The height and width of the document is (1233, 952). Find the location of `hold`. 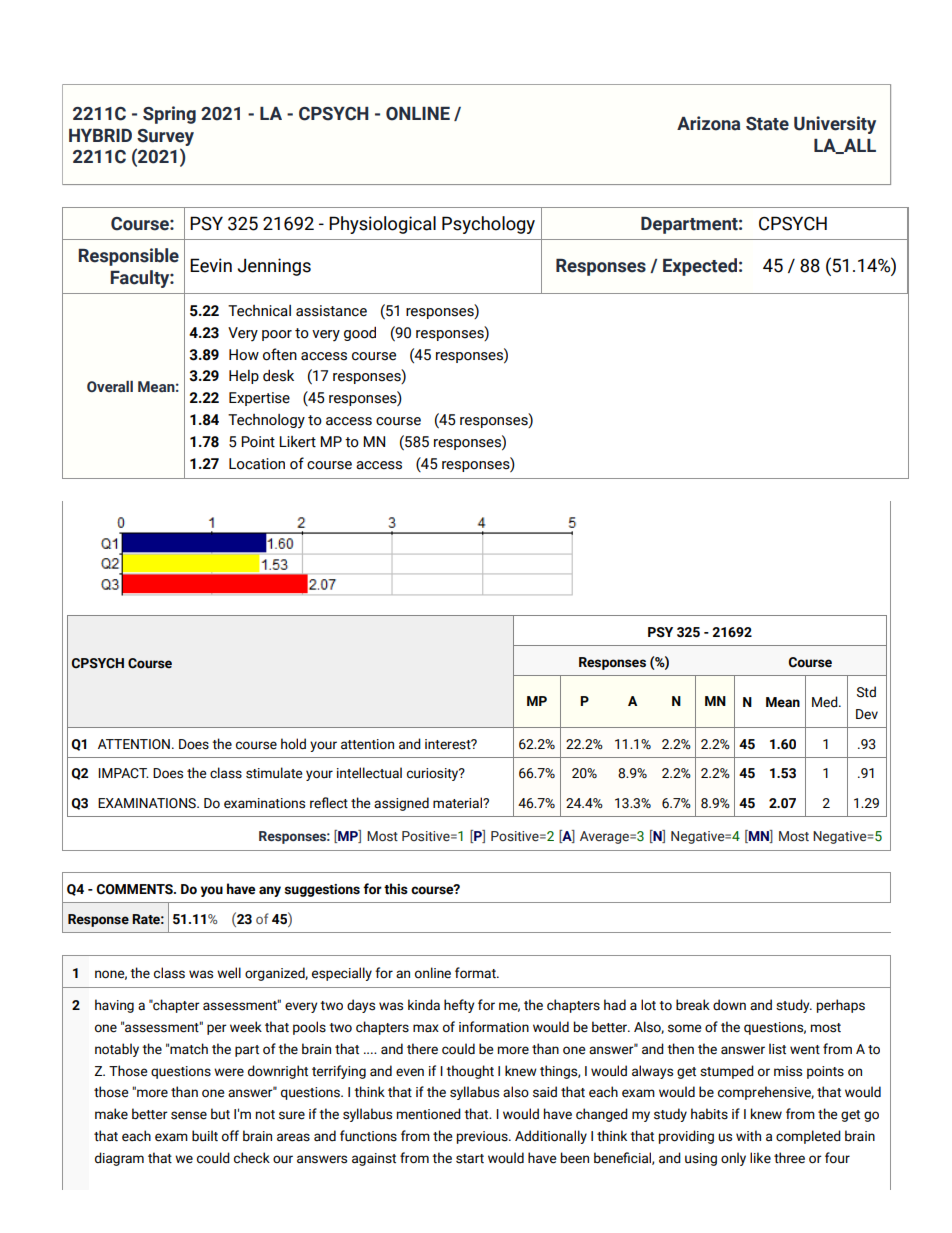

hold is located at coordinates (293, 744).
